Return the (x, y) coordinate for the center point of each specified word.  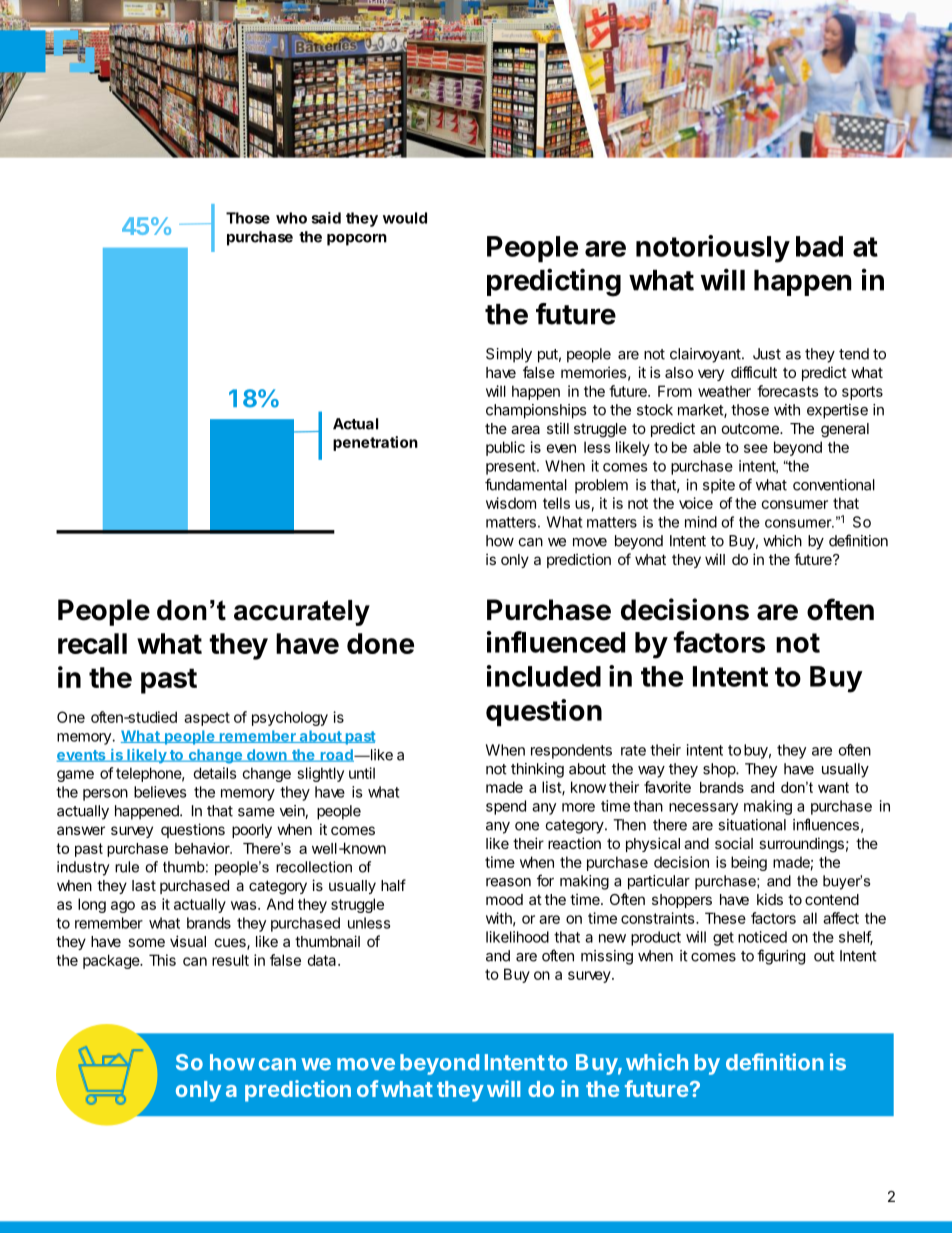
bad (819, 246)
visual (188, 941)
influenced (556, 642)
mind (701, 522)
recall (92, 643)
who (291, 218)
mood (504, 899)
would (405, 218)
